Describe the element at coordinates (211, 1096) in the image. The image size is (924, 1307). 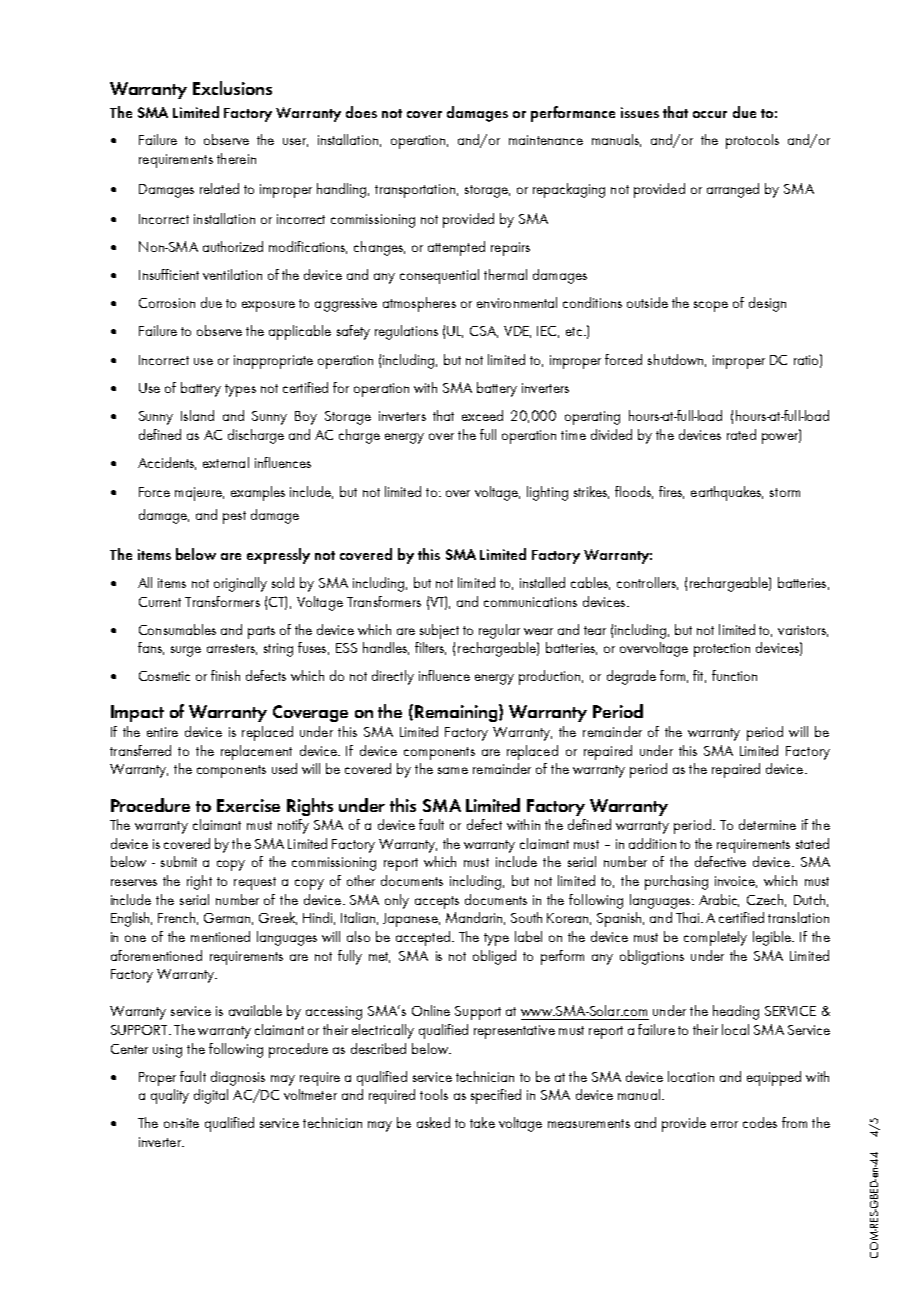
I see `digital` at that location.
